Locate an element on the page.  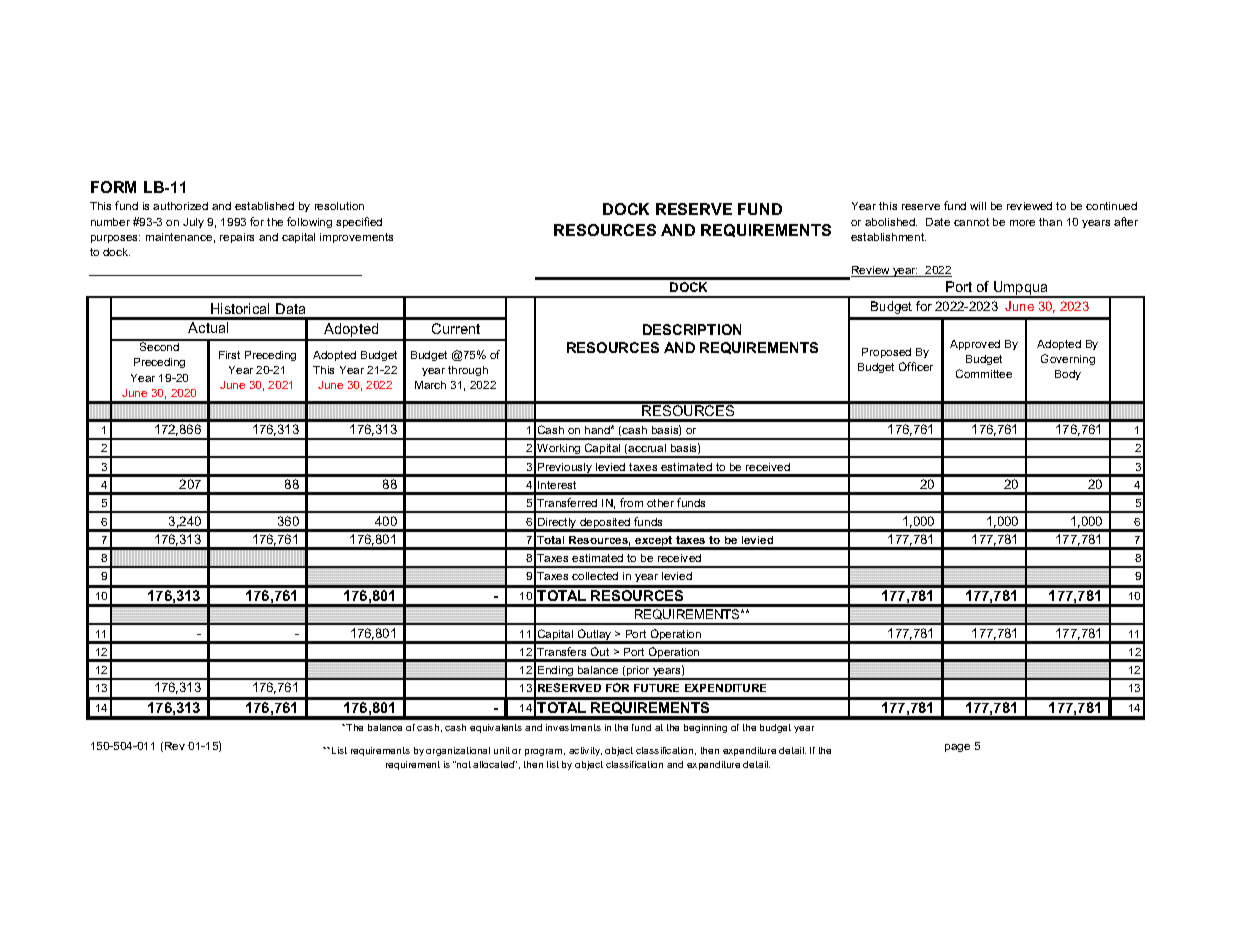
will is located at coordinates (978, 206).
